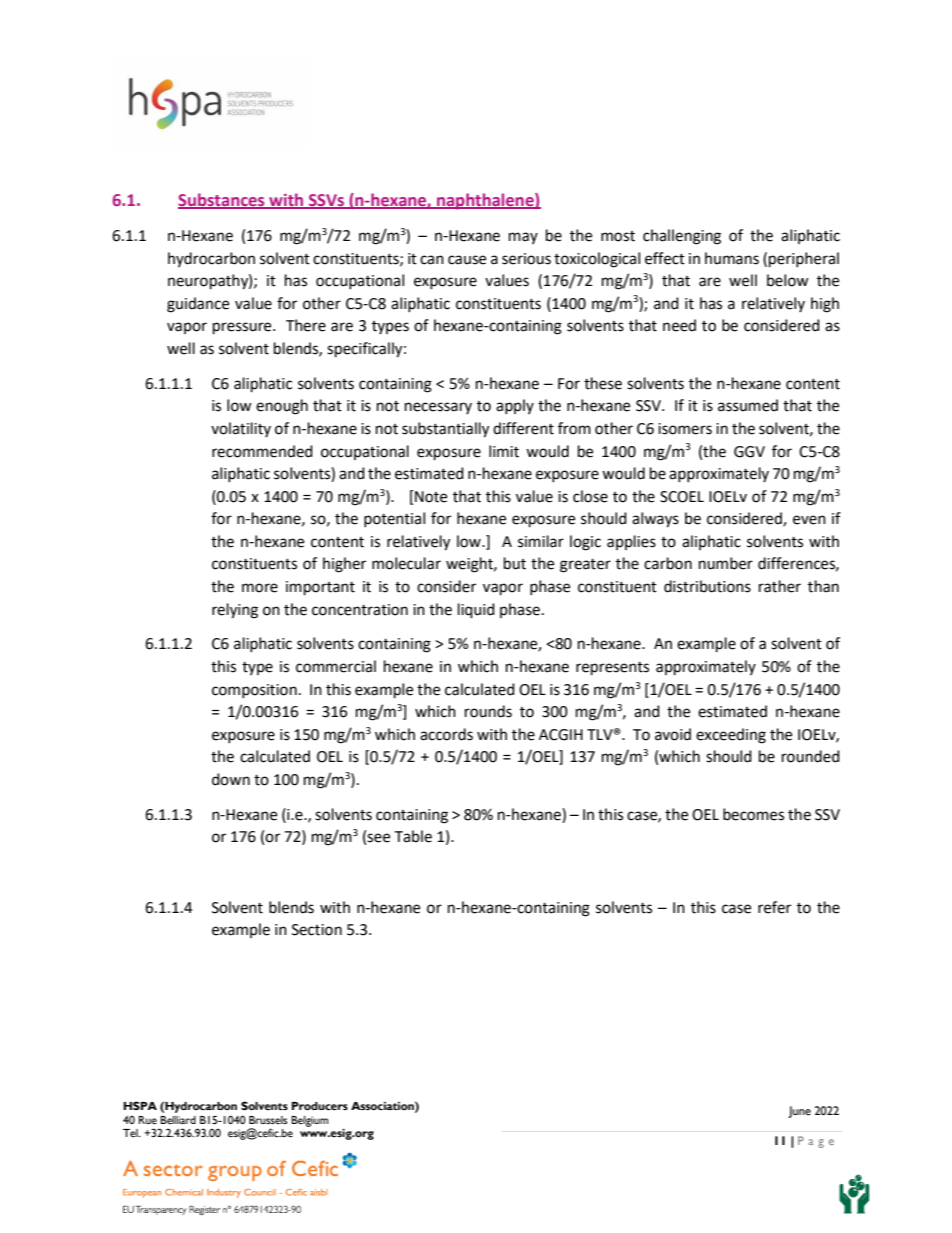 The width and height of the page is (952, 1233). What do you see at coordinates (178, 1120) in the page?
I see `Belliard` at bounding box center [178, 1120].
